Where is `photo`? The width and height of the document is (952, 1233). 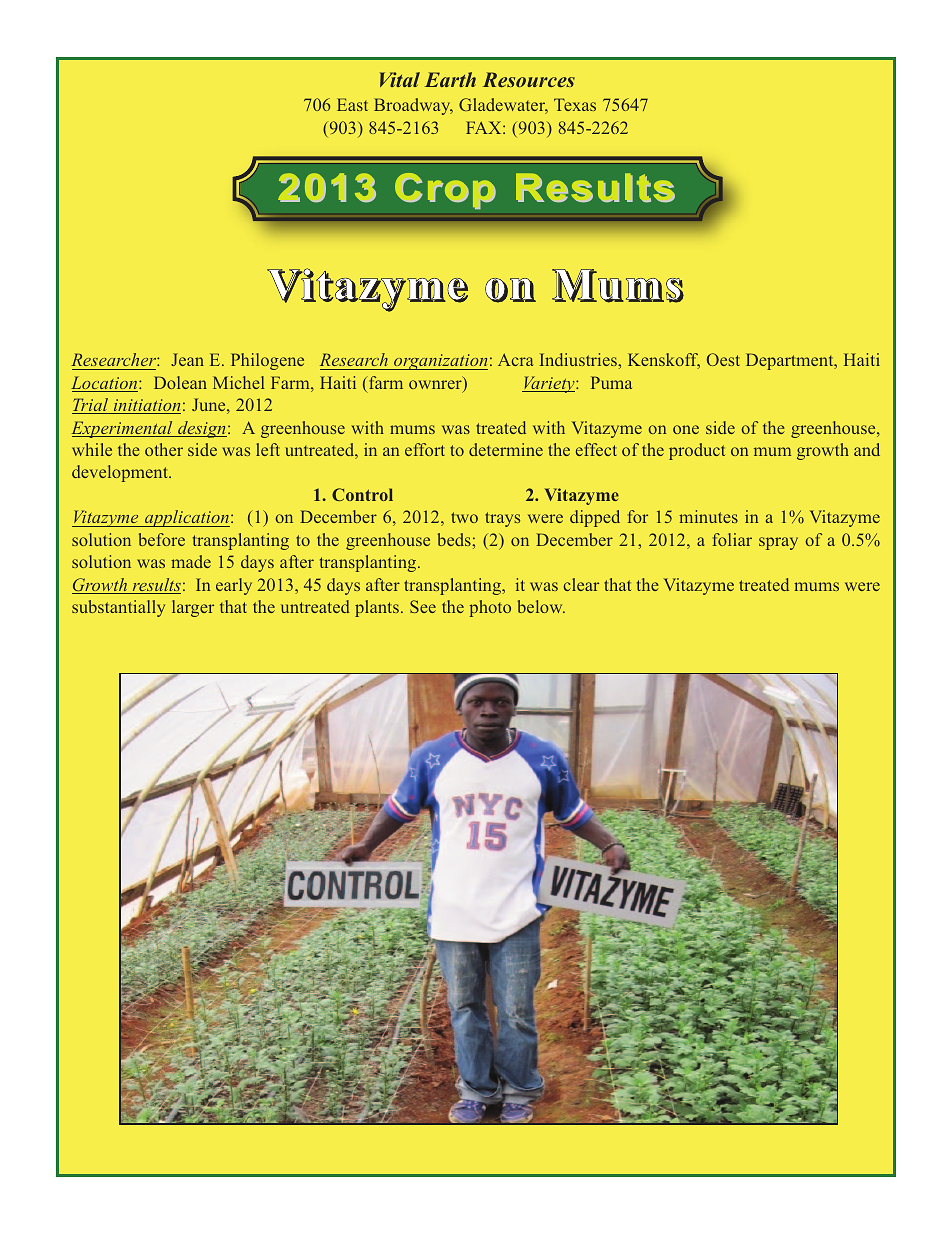
photo is located at coordinates (490, 608).
